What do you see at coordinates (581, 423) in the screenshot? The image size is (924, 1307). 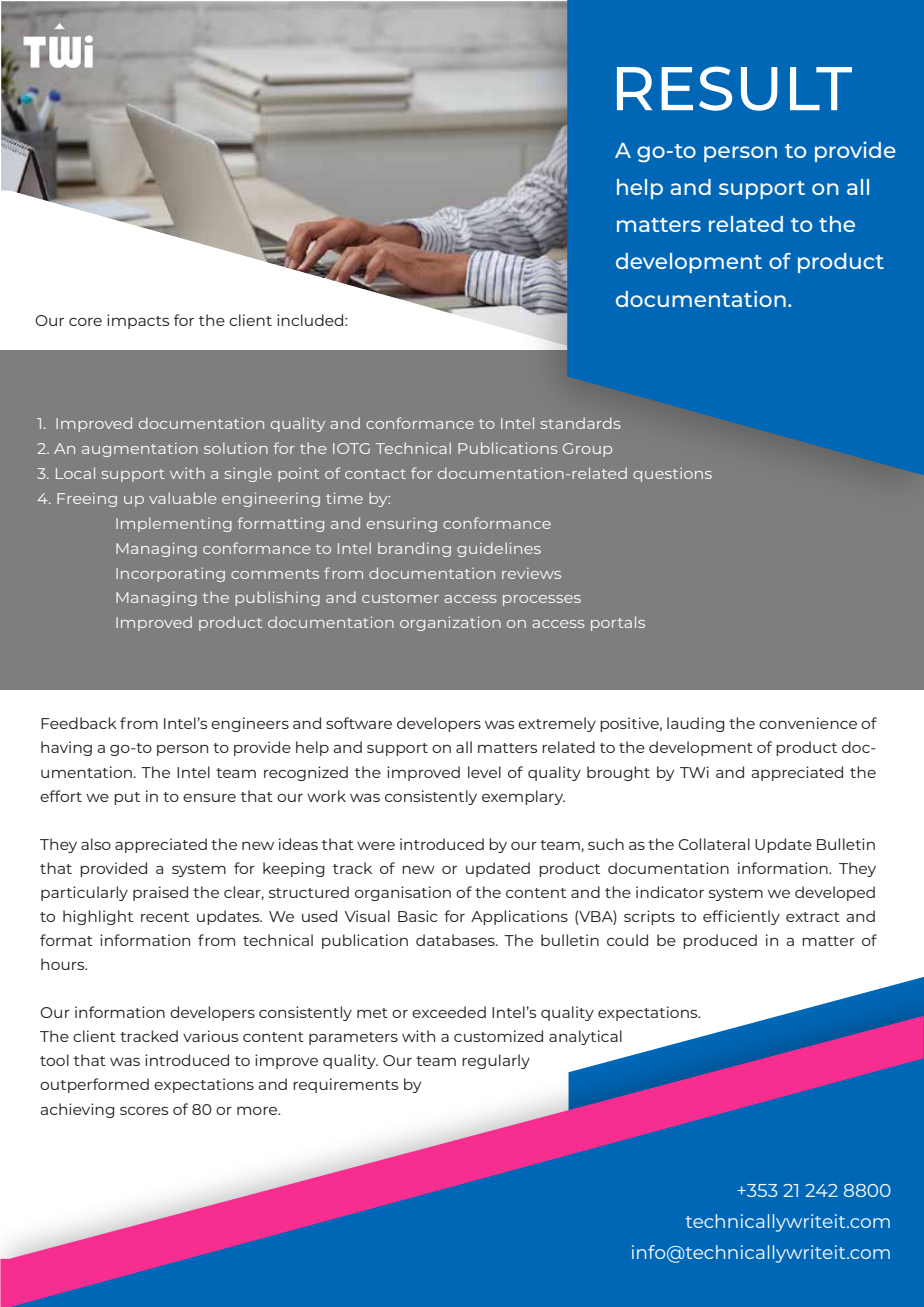 I see `standards` at bounding box center [581, 423].
